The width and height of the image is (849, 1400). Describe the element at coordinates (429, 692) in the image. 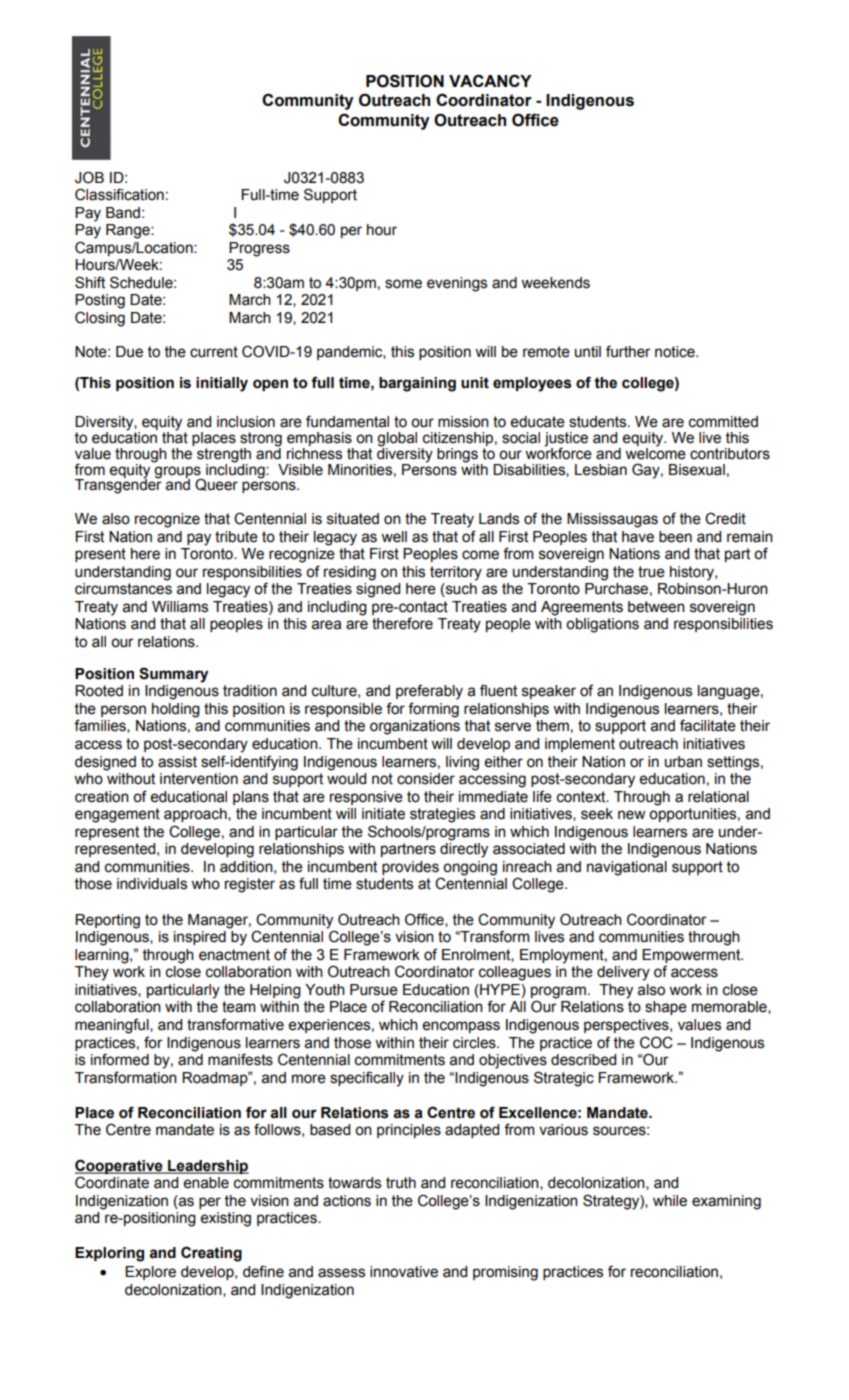

I see `preferably` at that location.
